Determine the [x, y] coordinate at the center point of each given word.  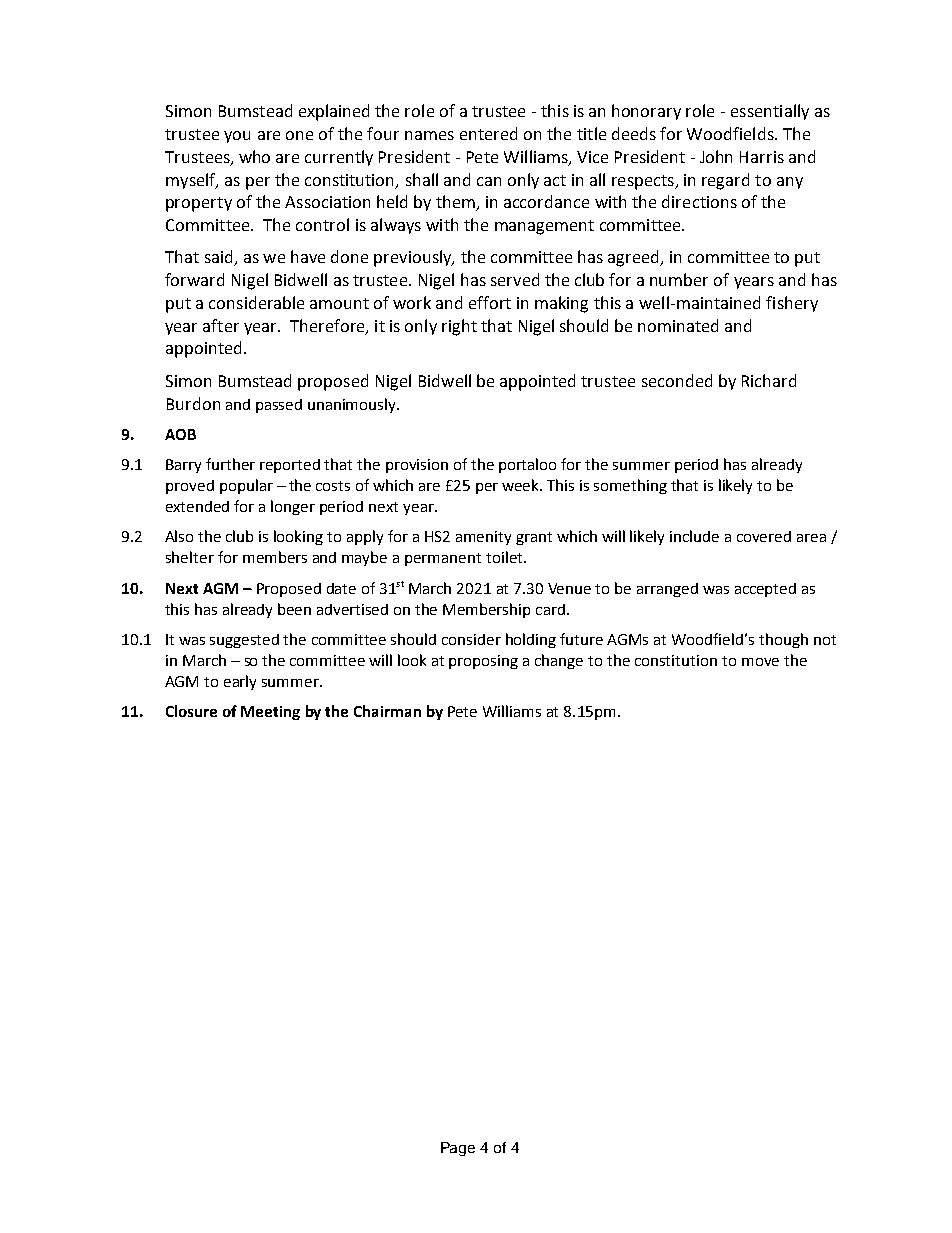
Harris [762, 157]
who [254, 156]
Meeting [270, 713]
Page [458, 1149]
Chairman [387, 711]
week [522, 485]
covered [764, 536]
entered [488, 133]
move [760, 662]
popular [246, 486]
